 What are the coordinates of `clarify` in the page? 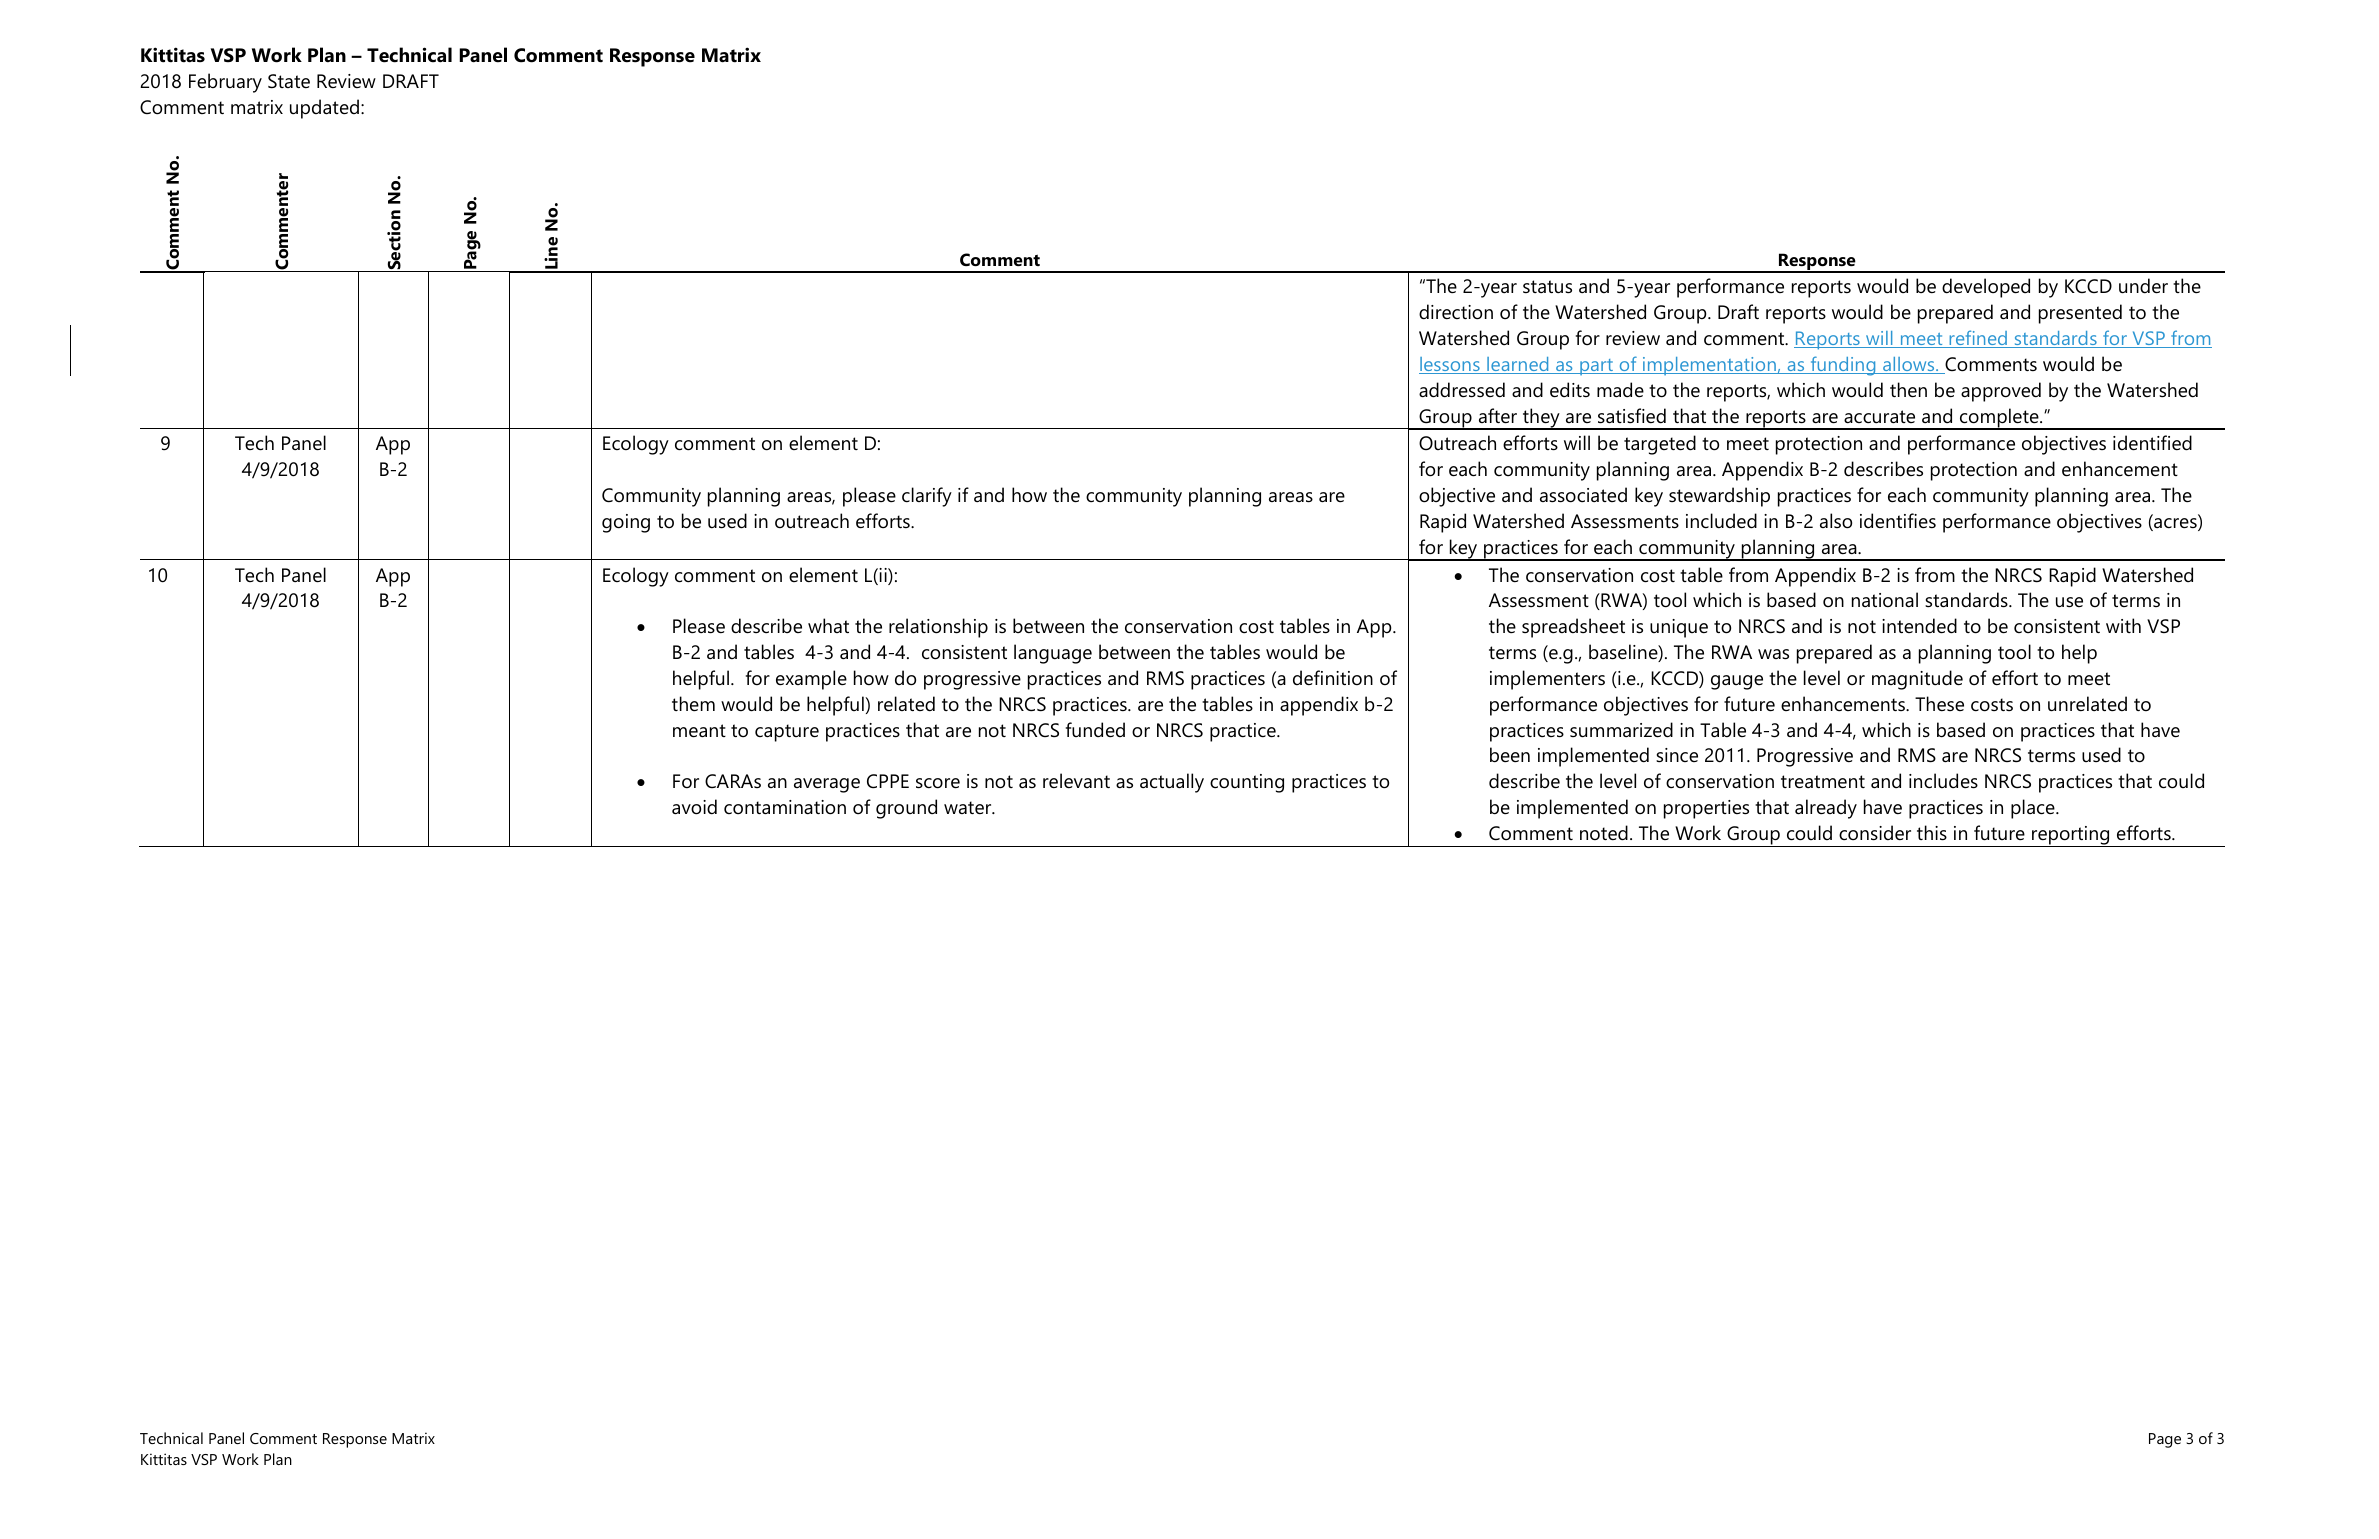 It's located at (927, 497).
